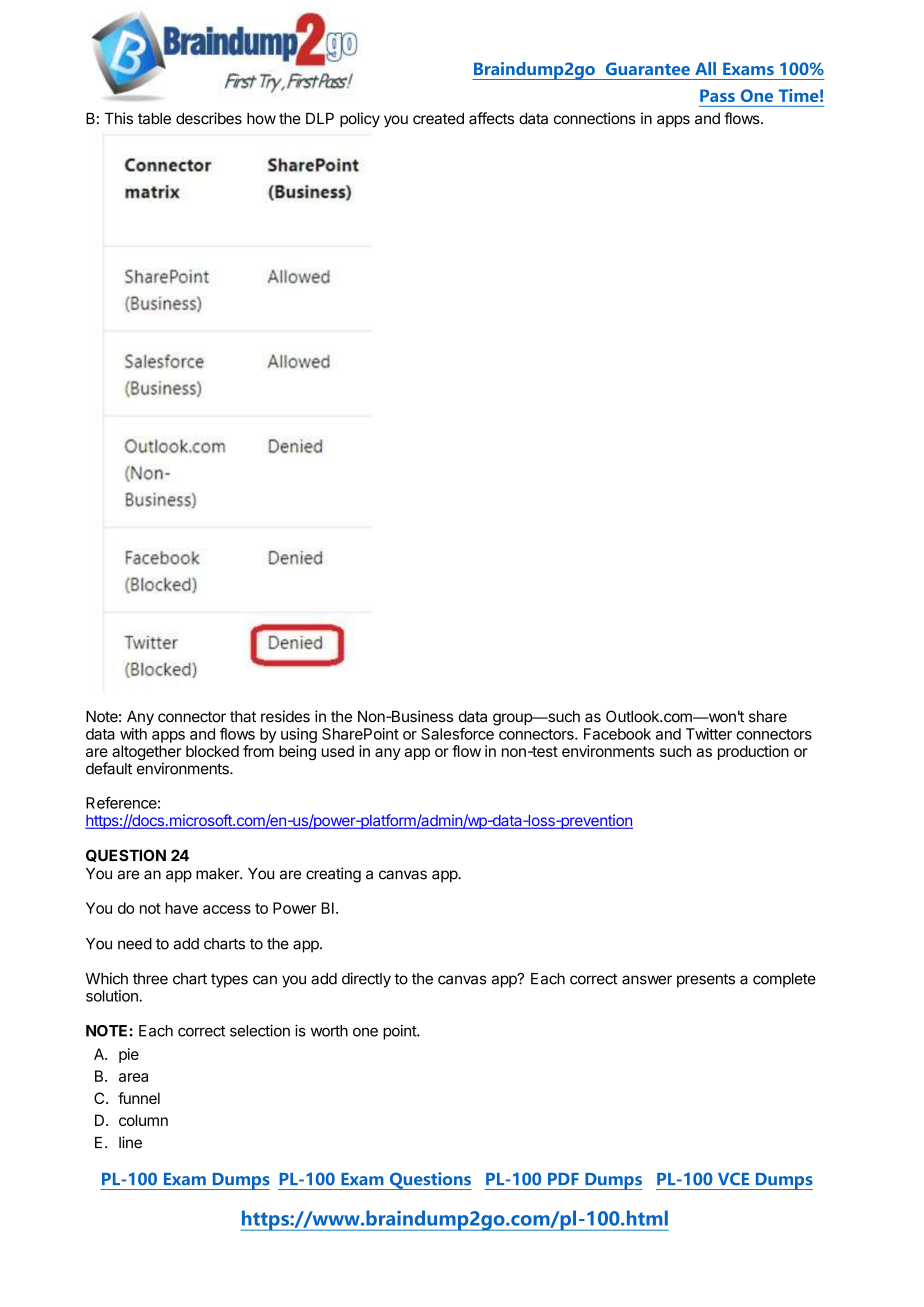 The image size is (924, 1307). Describe the element at coordinates (243, 717) in the document. I see `that` at that location.
